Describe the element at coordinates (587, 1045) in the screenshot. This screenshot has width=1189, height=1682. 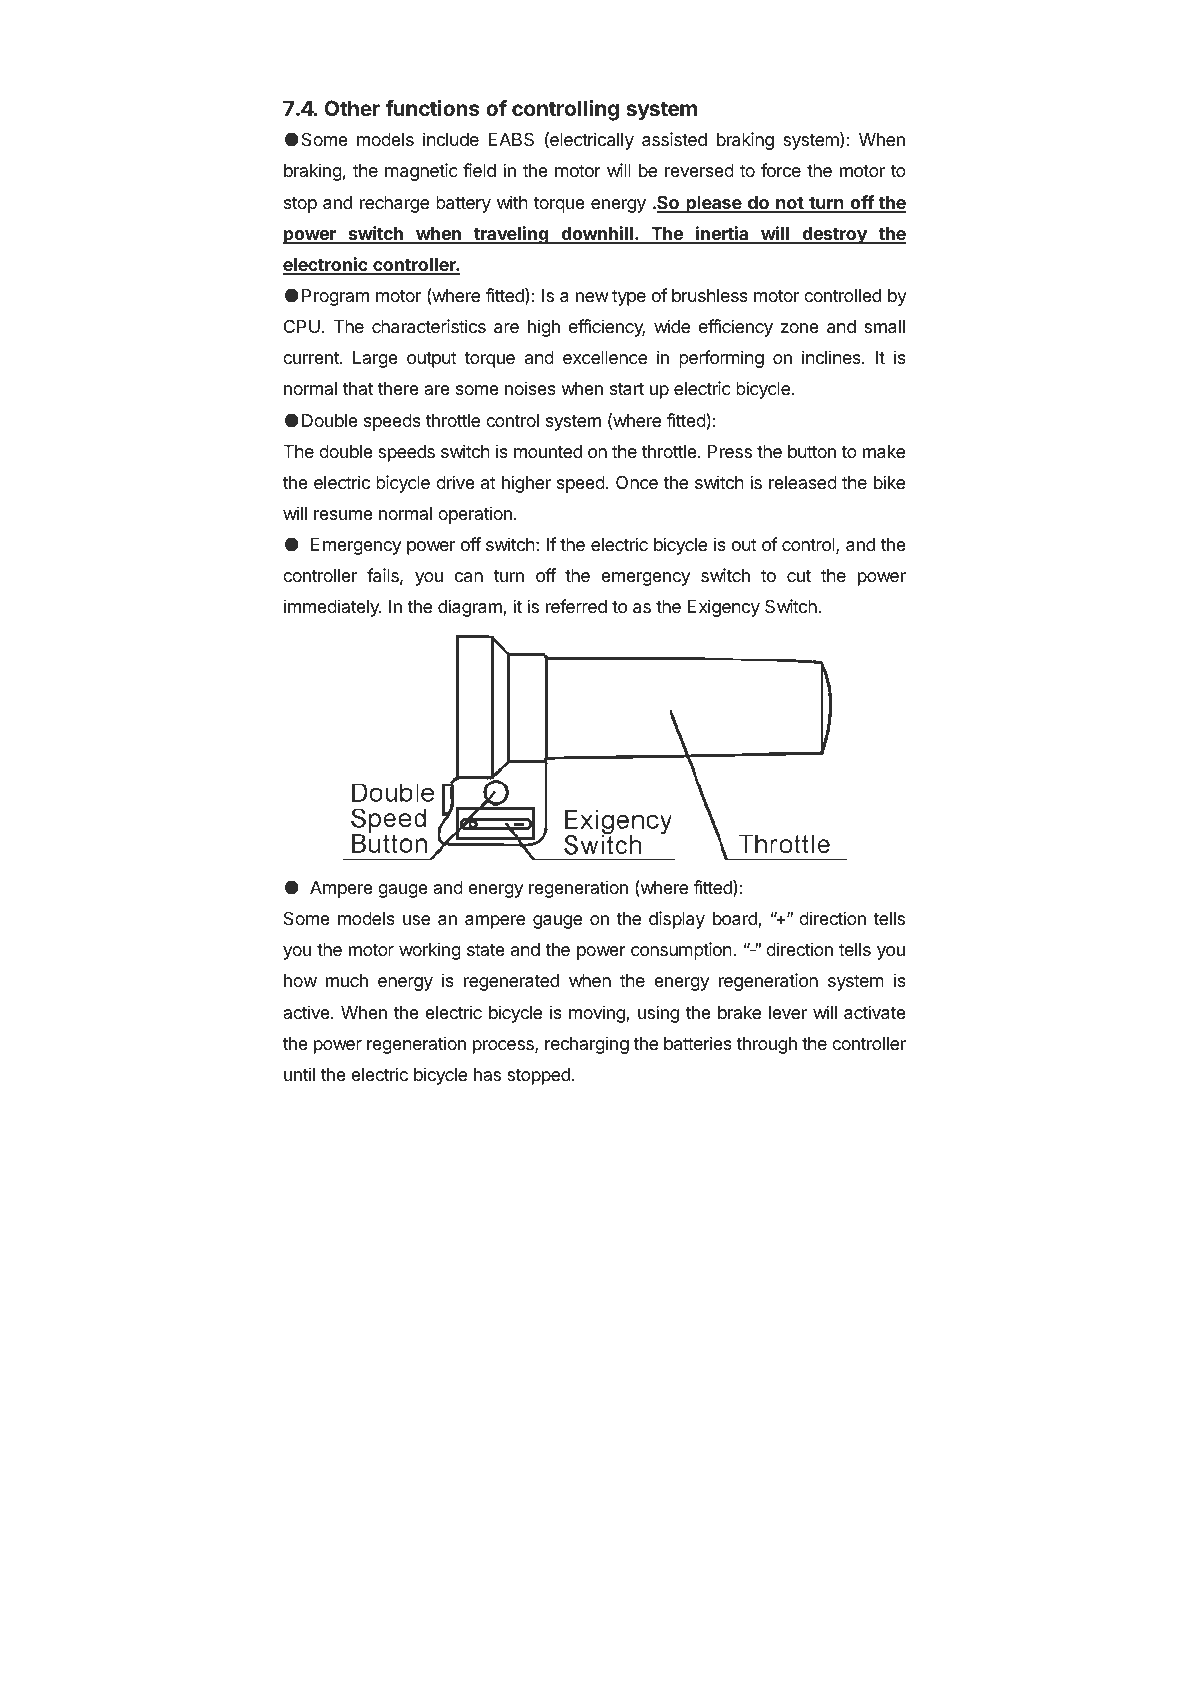
I see `recharging` at that location.
